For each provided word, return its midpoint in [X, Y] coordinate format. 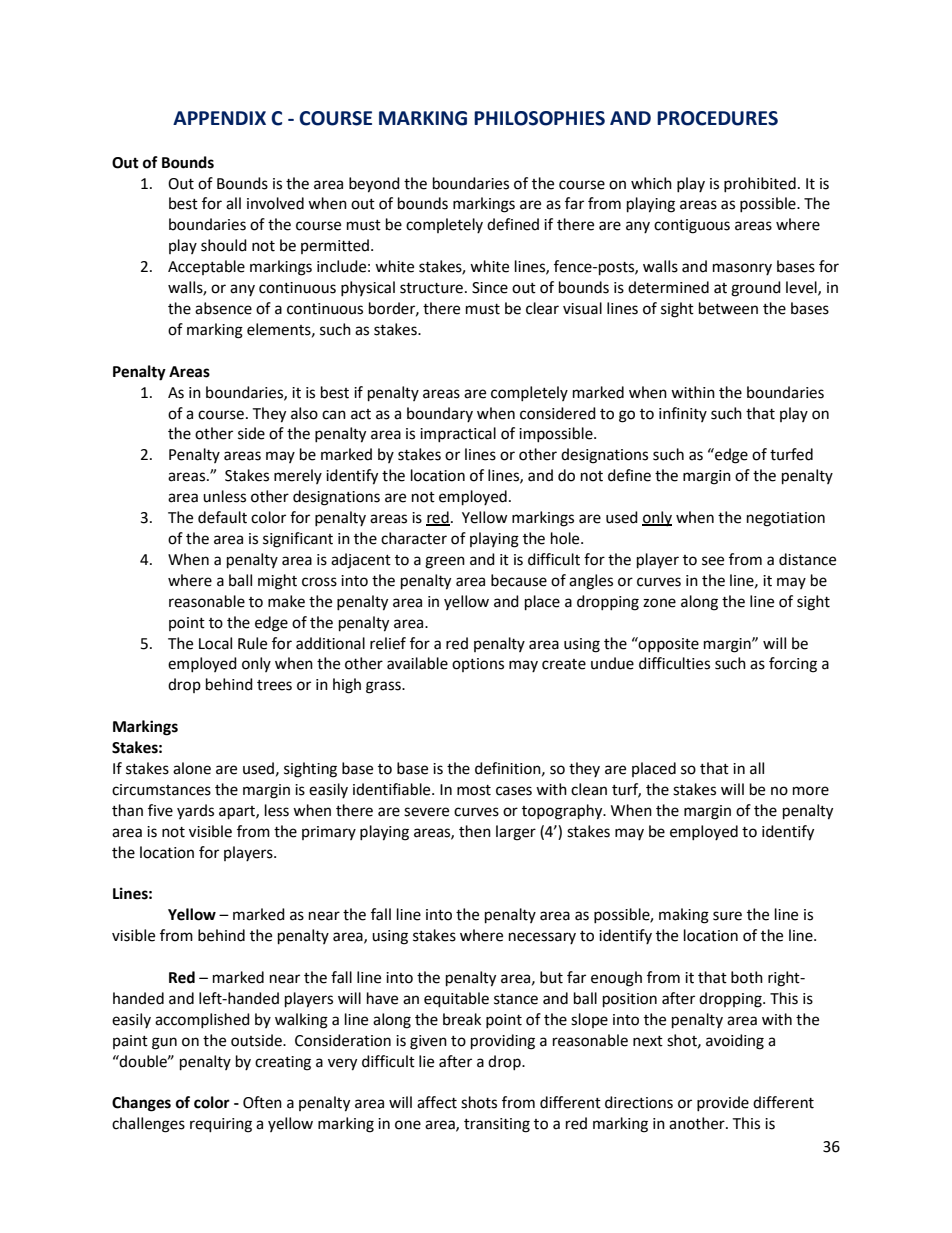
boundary [440, 414]
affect [437, 1102]
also [304, 413]
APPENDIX [219, 118]
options [478, 665]
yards [195, 811]
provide [723, 1103]
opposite [668, 644]
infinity [683, 414]
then [475, 831]
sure [727, 916]
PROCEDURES [717, 118]
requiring [221, 1125]
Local [215, 643]
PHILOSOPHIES [539, 118]
